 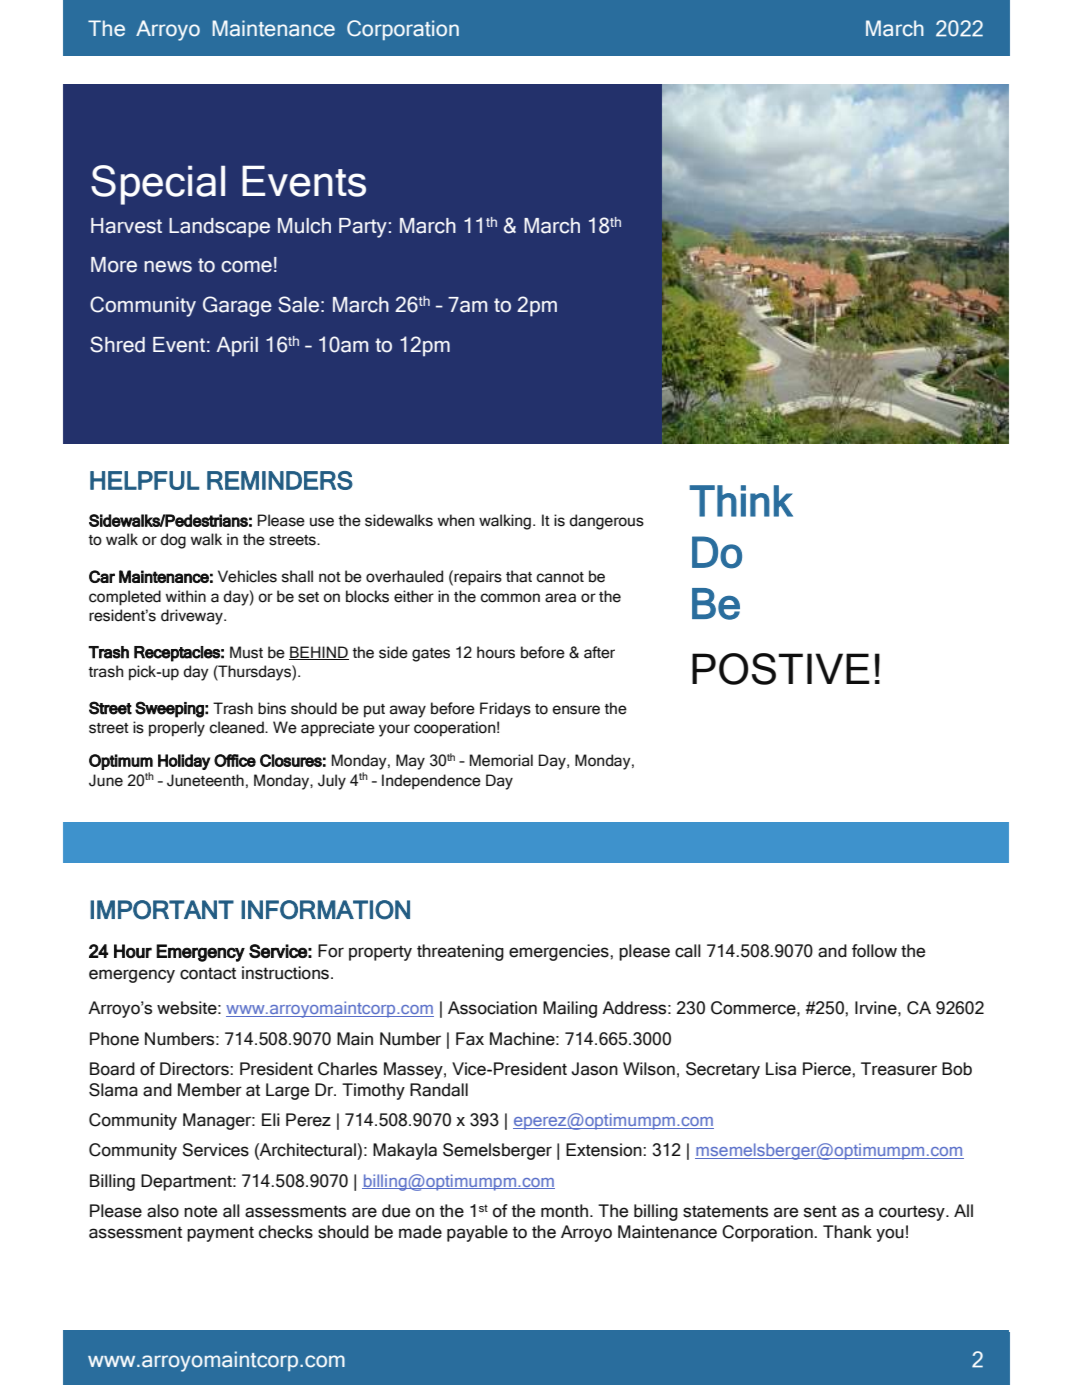 What do you see at coordinates (219, 228) in the screenshot?
I see `Landscape` at bounding box center [219, 228].
